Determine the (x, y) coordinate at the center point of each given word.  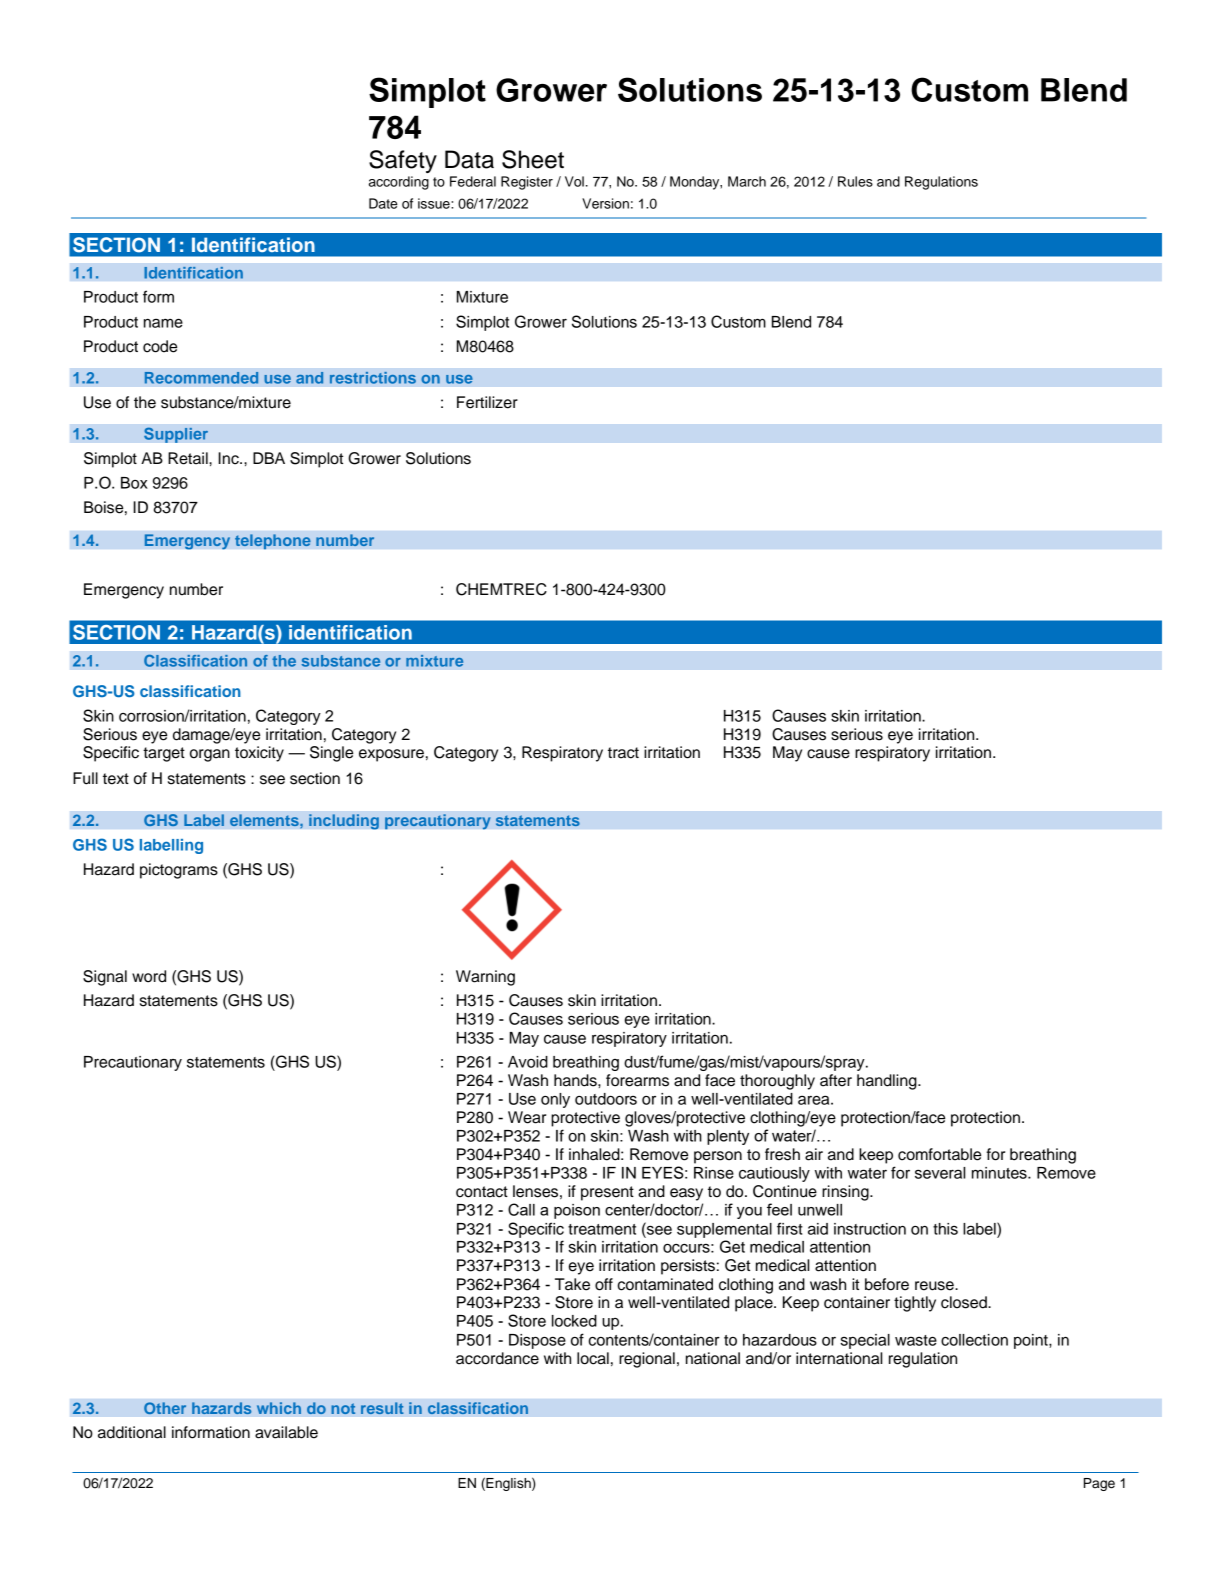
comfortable (939, 1154)
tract (623, 753)
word (149, 976)
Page (1099, 1484)
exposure (391, 755)
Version (605, 203)
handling (888, 1082)
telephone (273, 542)
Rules (855, 181)
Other (165, 1408)
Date (383, 203)
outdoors (606, 1099)
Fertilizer (487, 402)
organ (210, 755)
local (593, 1358)
